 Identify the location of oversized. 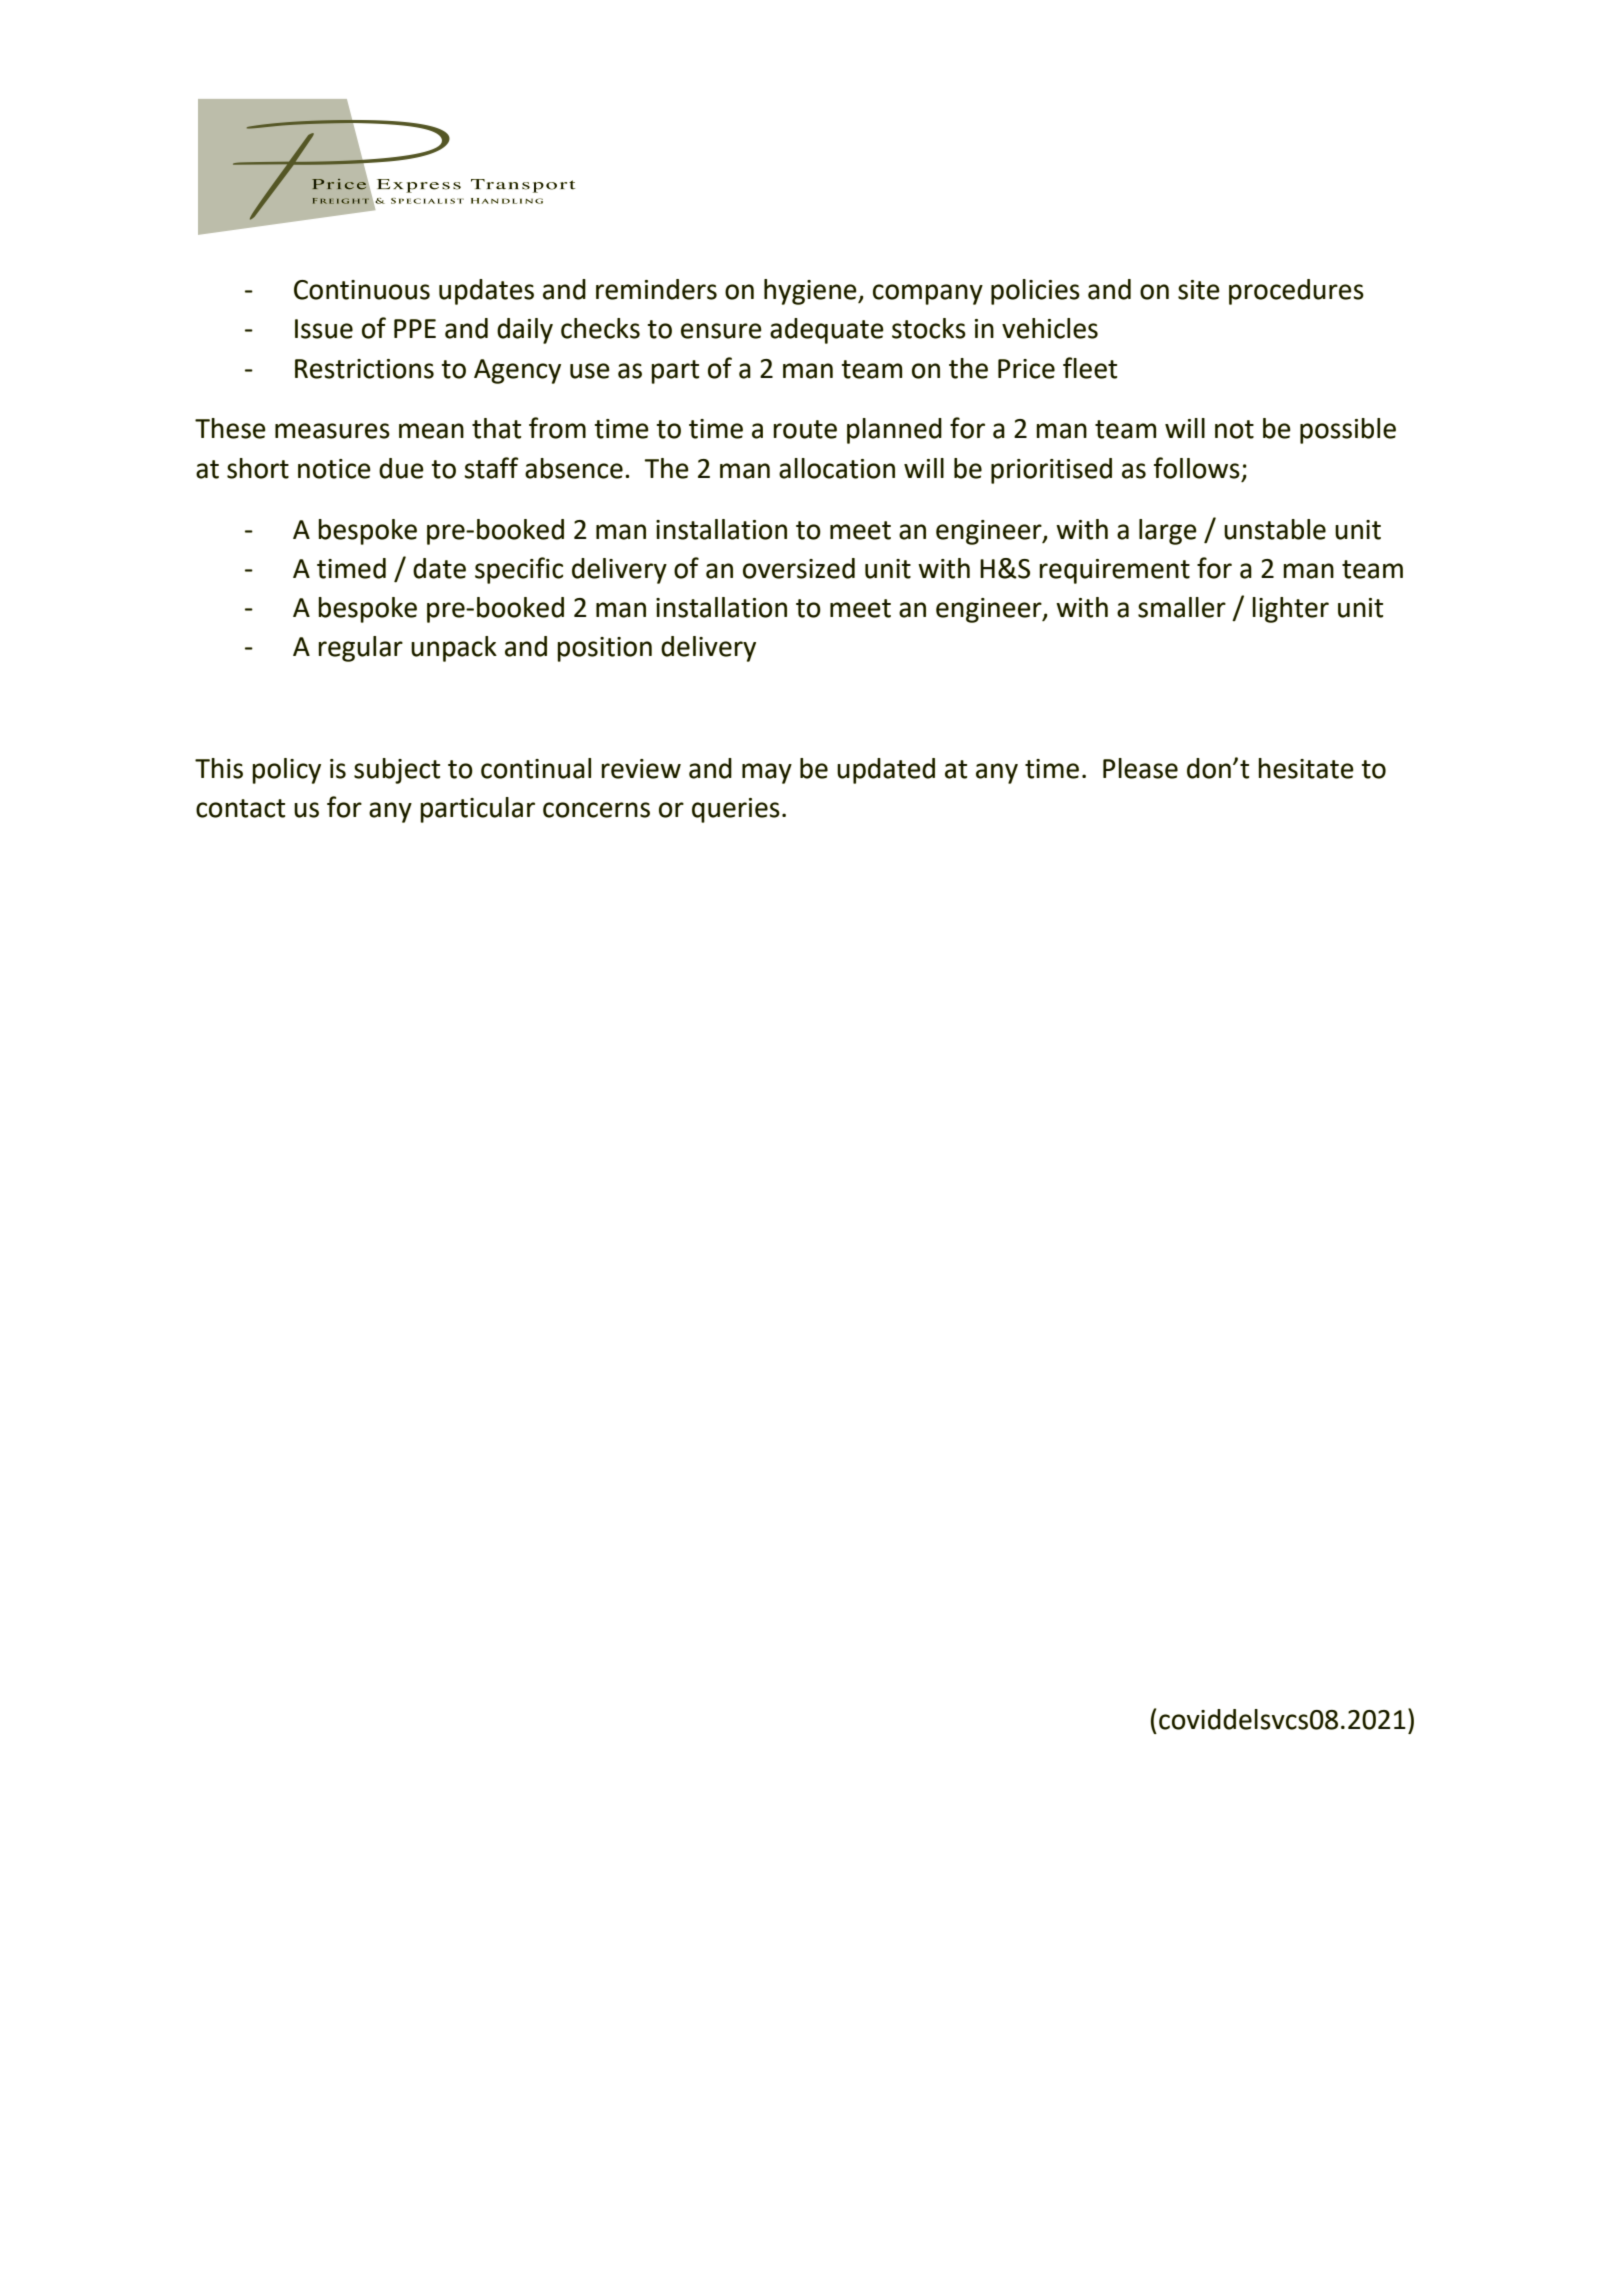
(799, 568).
